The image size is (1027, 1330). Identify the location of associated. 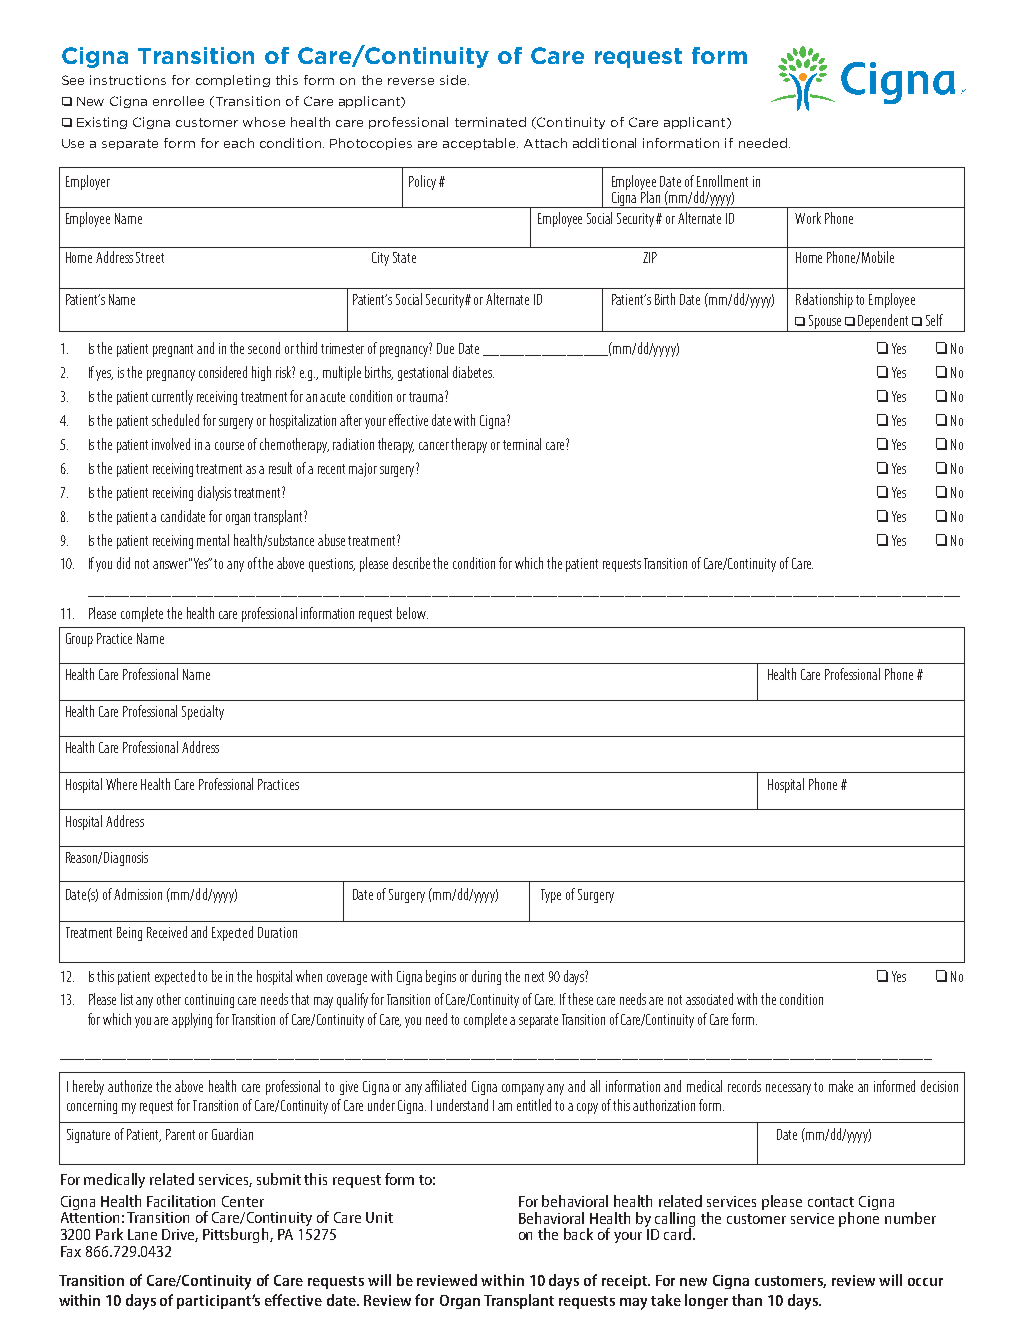
(709, 999).
